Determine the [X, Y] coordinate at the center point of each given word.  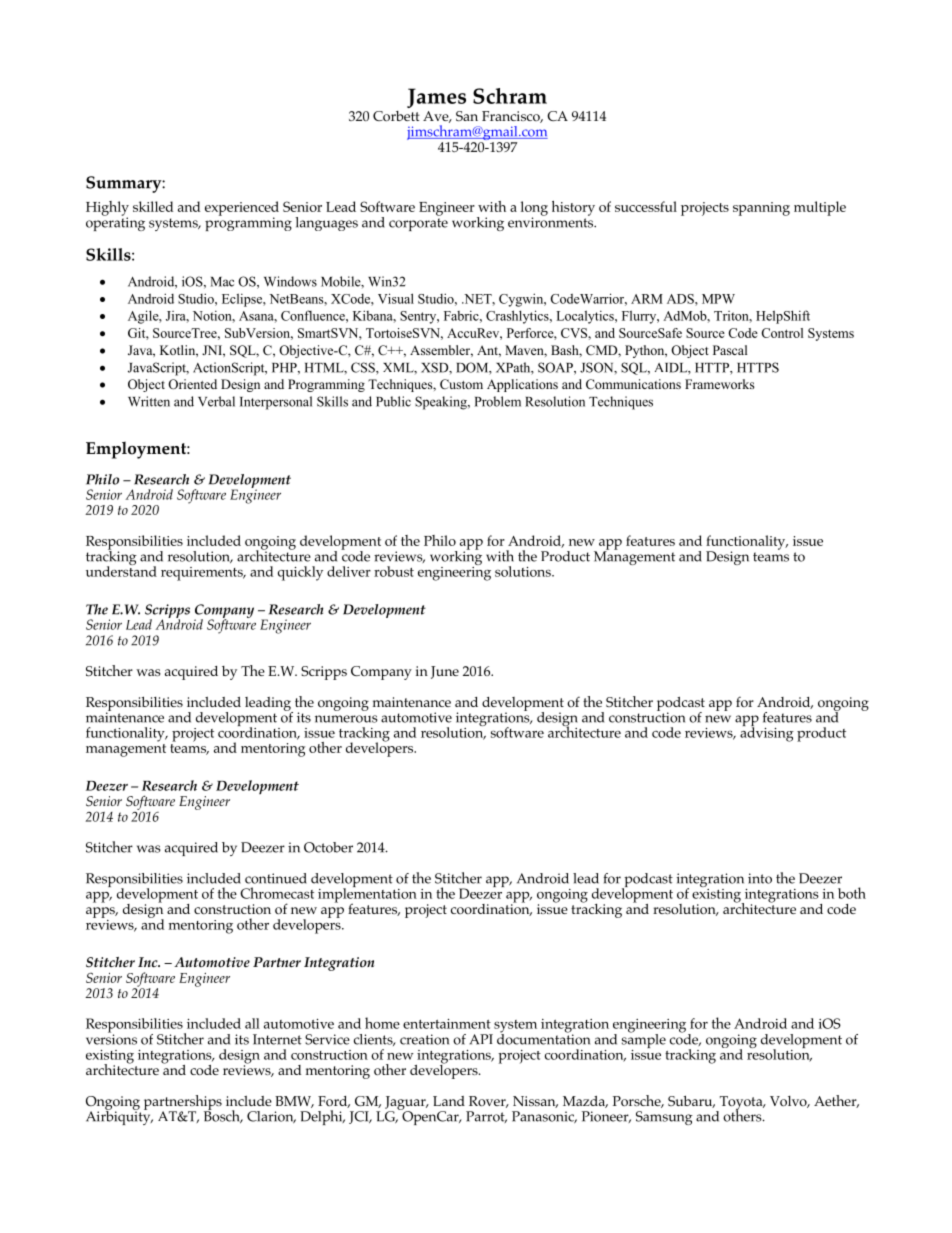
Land [449, 1101]
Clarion [271, 1117]
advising [767, 733]
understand [121, 570]
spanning [761, 209]
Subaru [691, 1101]
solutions [524, 571]
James [436, 98]
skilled [153, 206]
